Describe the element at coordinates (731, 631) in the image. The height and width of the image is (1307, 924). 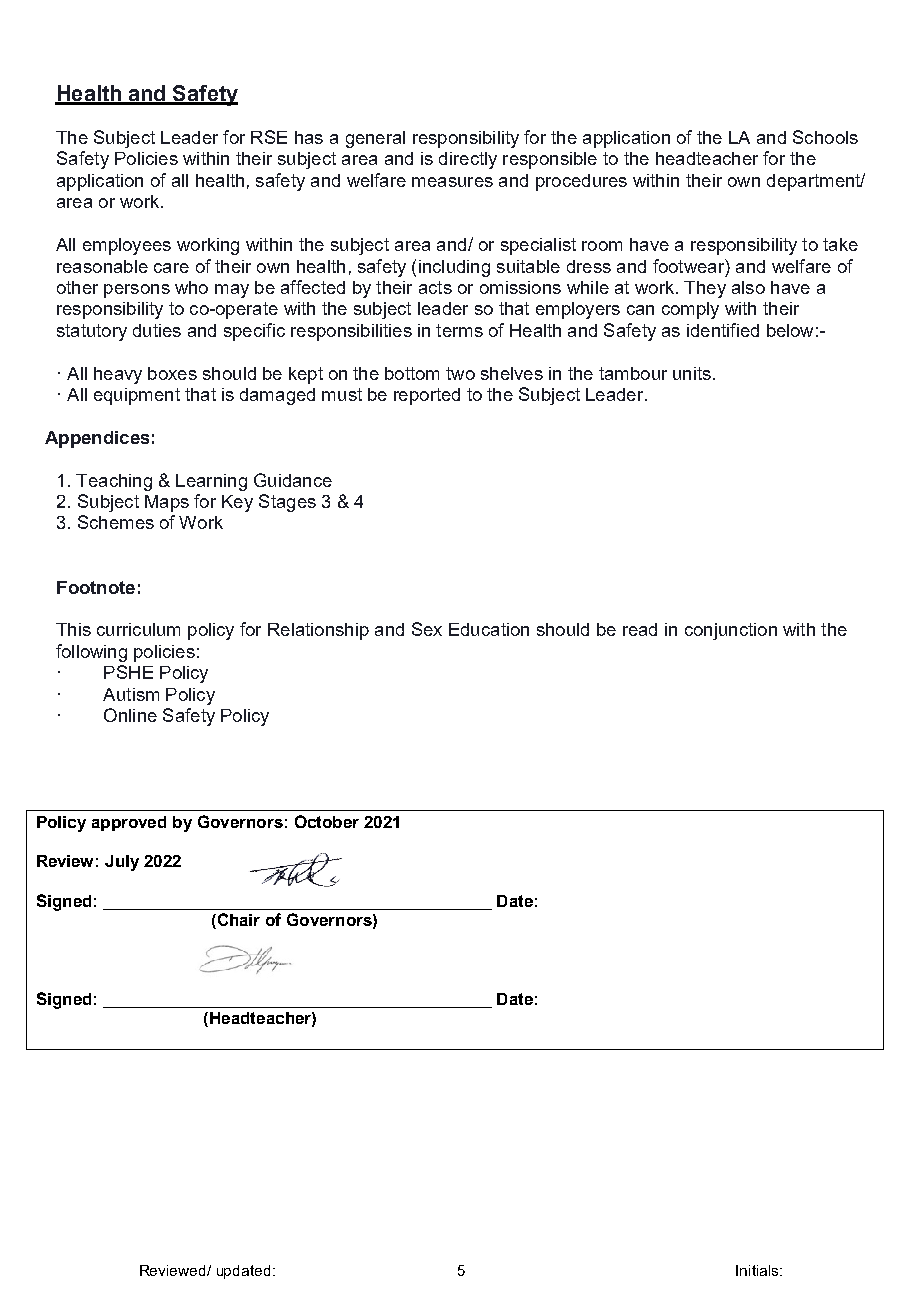
I see `conjunction` at that location.
